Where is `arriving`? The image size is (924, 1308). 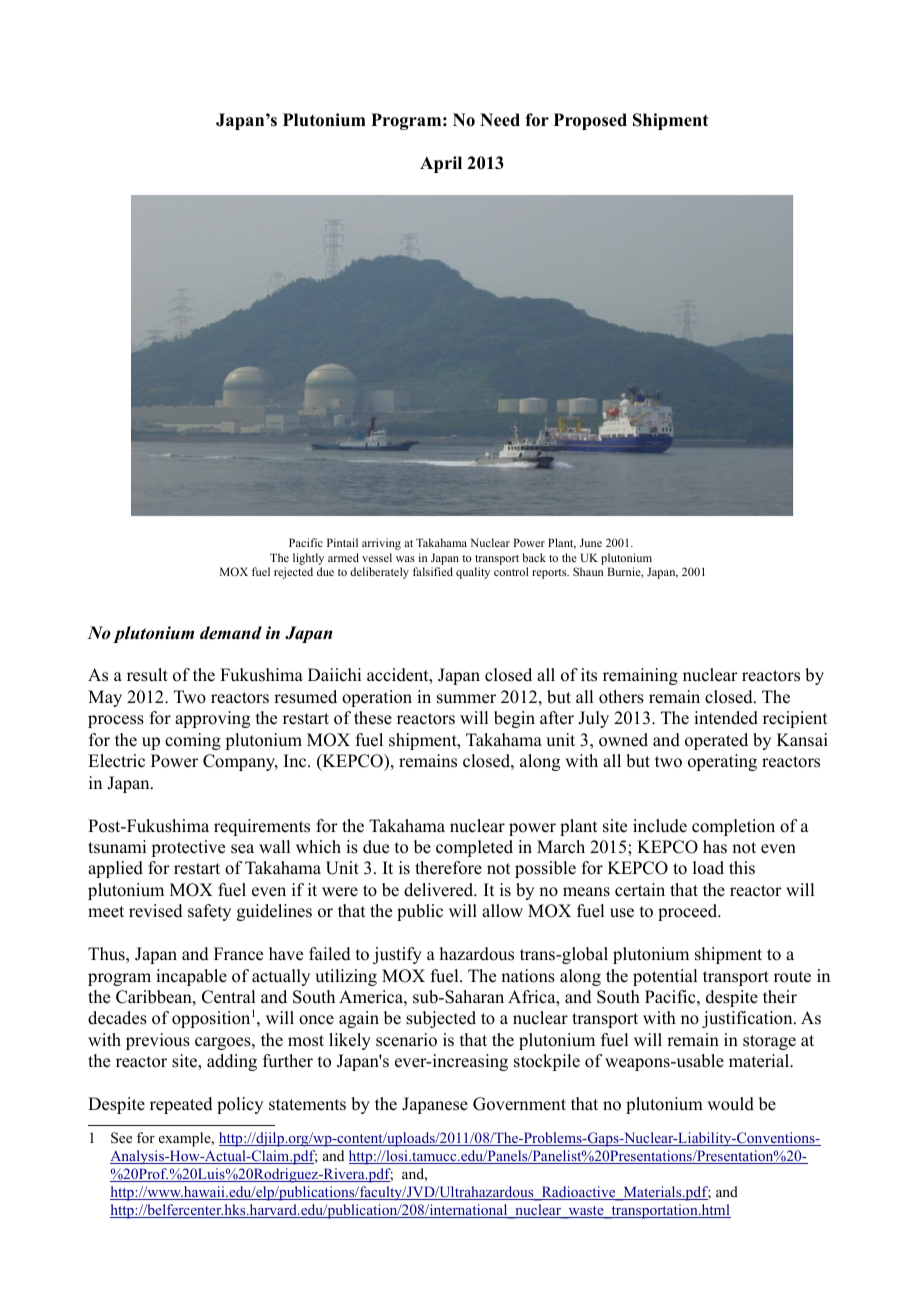 arriving is located at coordinates (381, 544).
